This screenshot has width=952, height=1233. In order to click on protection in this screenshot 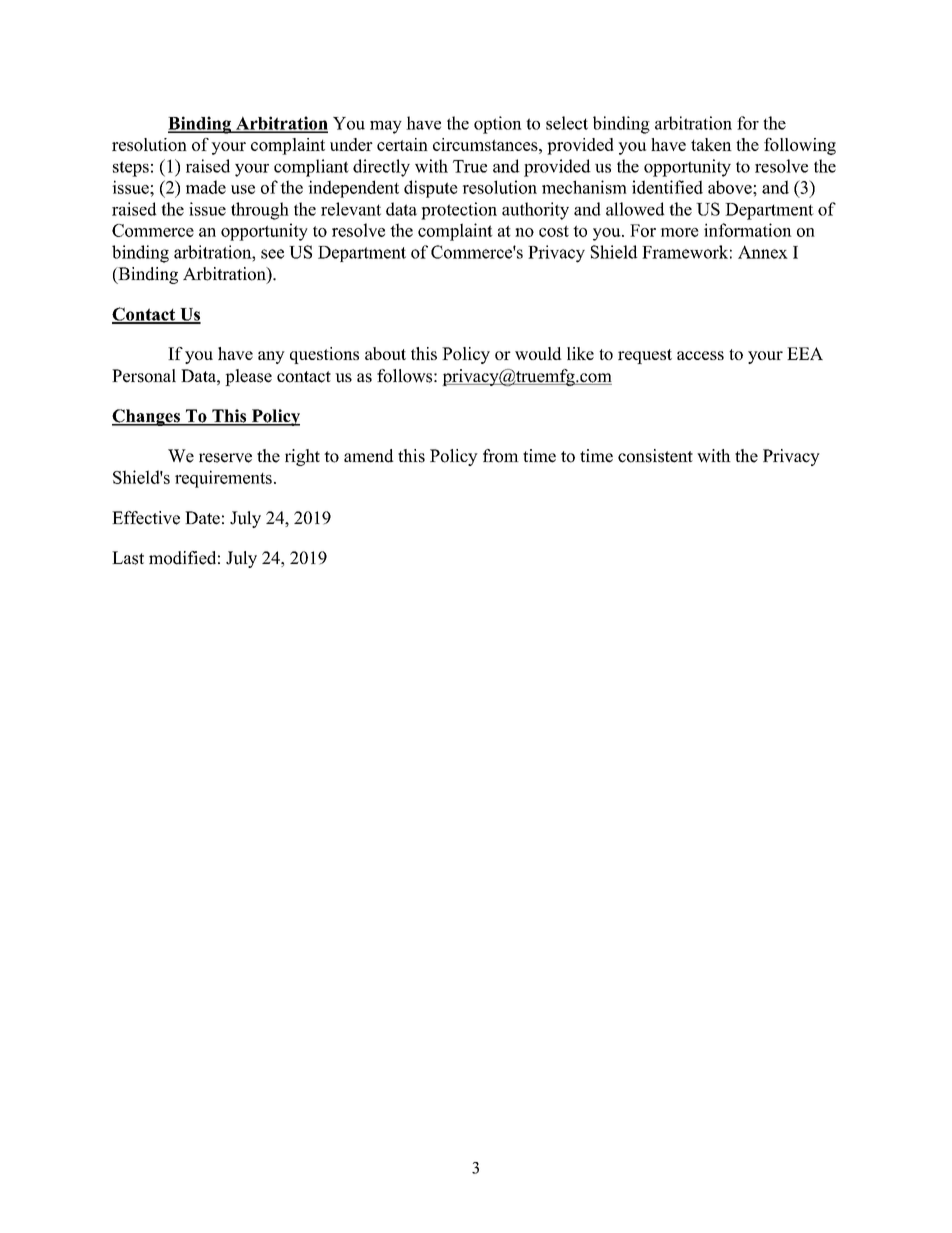, I will do `click(459, 211)`.
